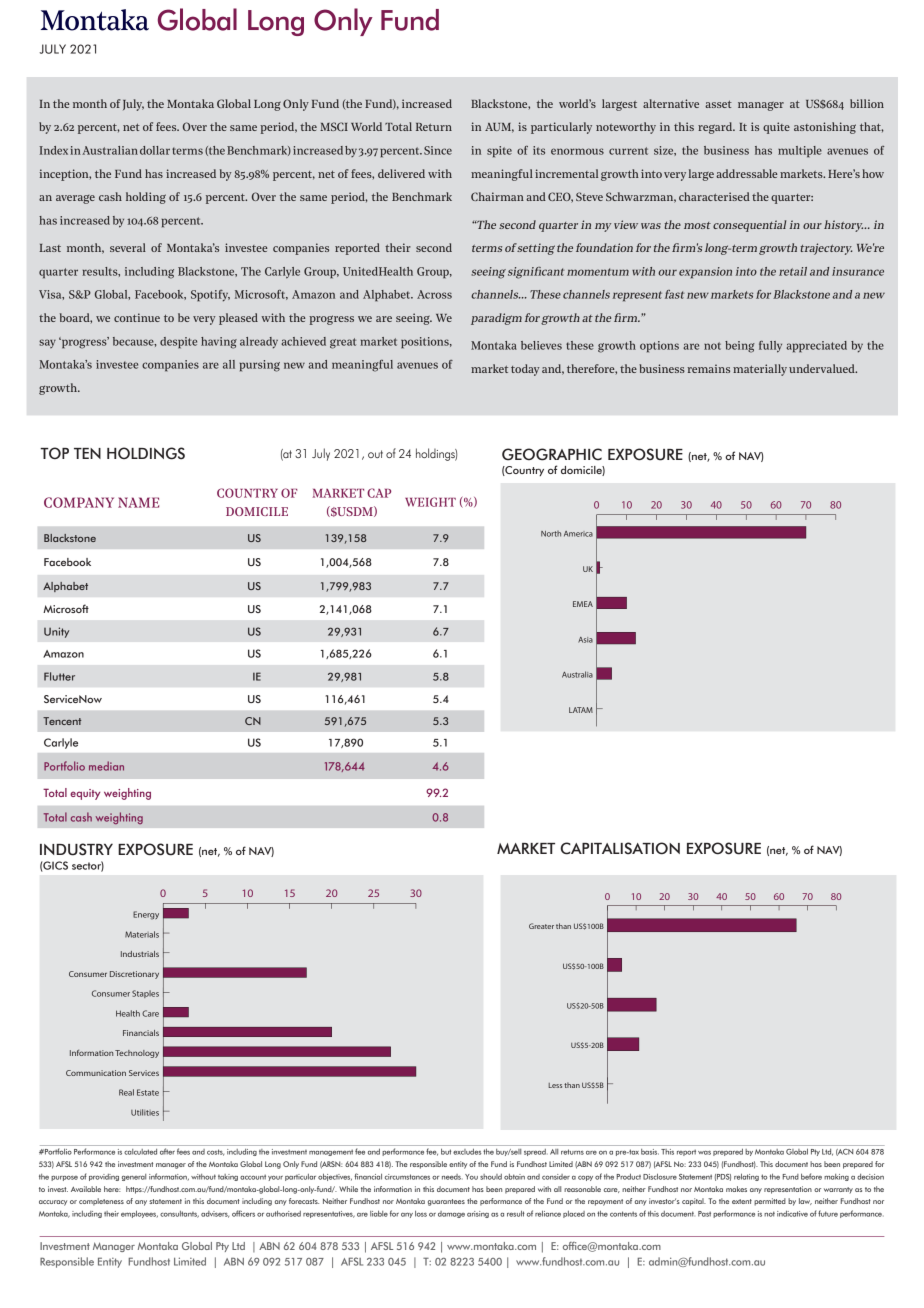 Image resolution: width=924 pixels, height=1308 pixels. Describe the element at coordinates (746, 1177) in the screenshot. I see `relating` at that location.
